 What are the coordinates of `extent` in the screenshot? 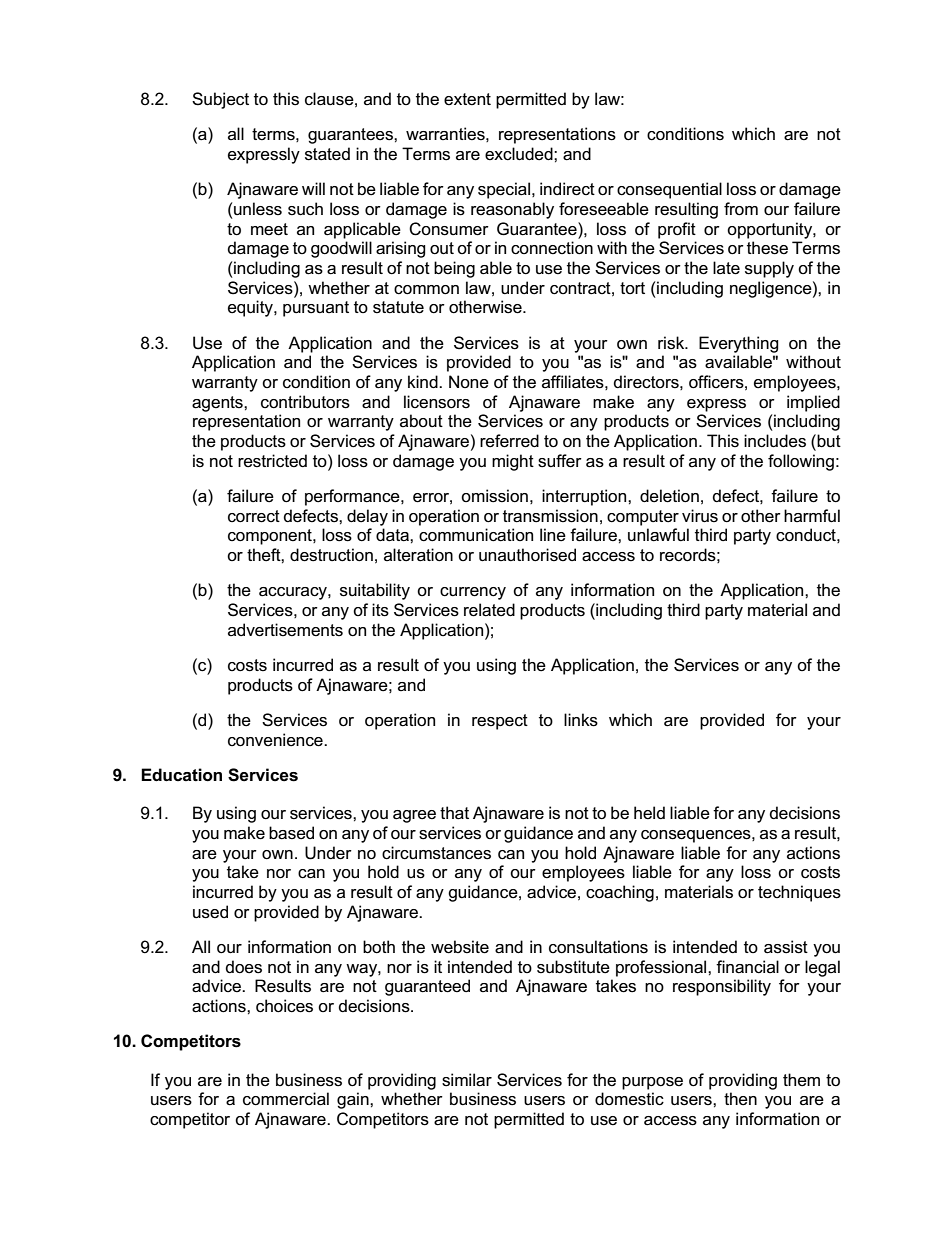 It's located at (467, 99).
